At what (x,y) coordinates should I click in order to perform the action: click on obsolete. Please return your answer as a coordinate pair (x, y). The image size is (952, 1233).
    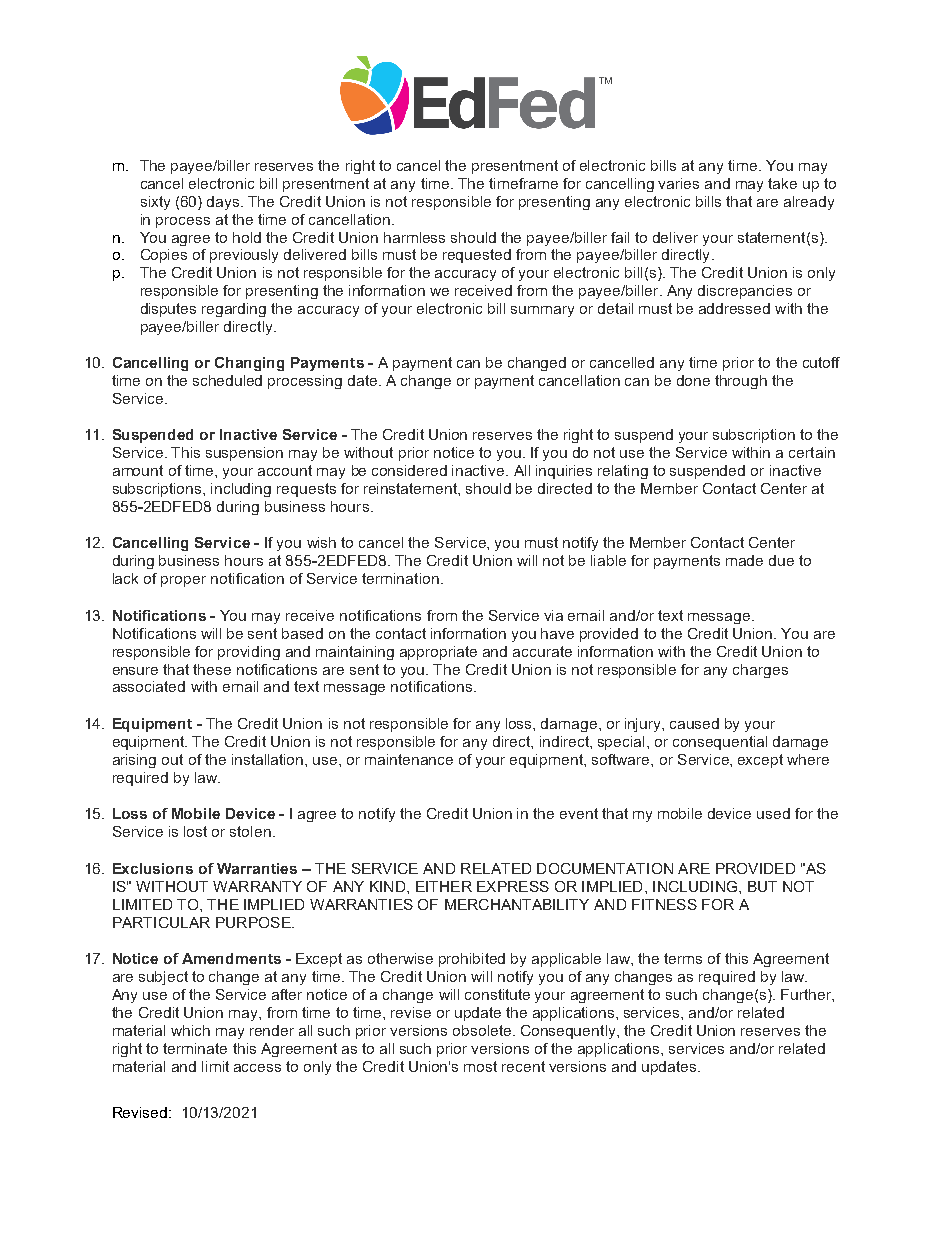
    Looking at the image, I should click on (483, 1030).
